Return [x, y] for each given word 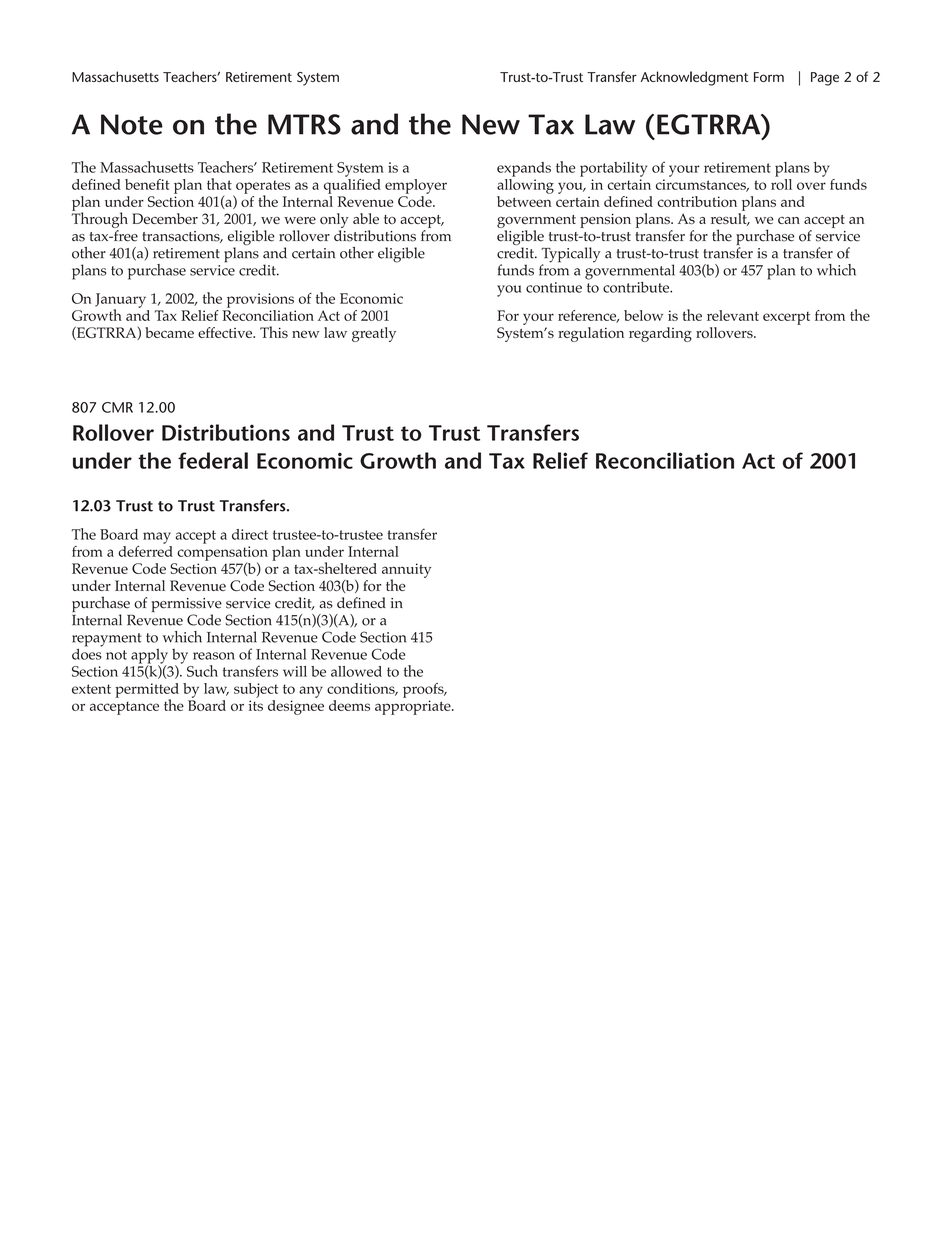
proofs [424, 690]
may [157, 538]
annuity [406, 571]
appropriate [414, 707]
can [789, 220]
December [165, 218]
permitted [147, 691]
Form [769, 77]
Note [132, 124]
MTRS [304, 124]
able [366, 218]
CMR [117, 407]
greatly [374, 334]
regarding [660, 334]
